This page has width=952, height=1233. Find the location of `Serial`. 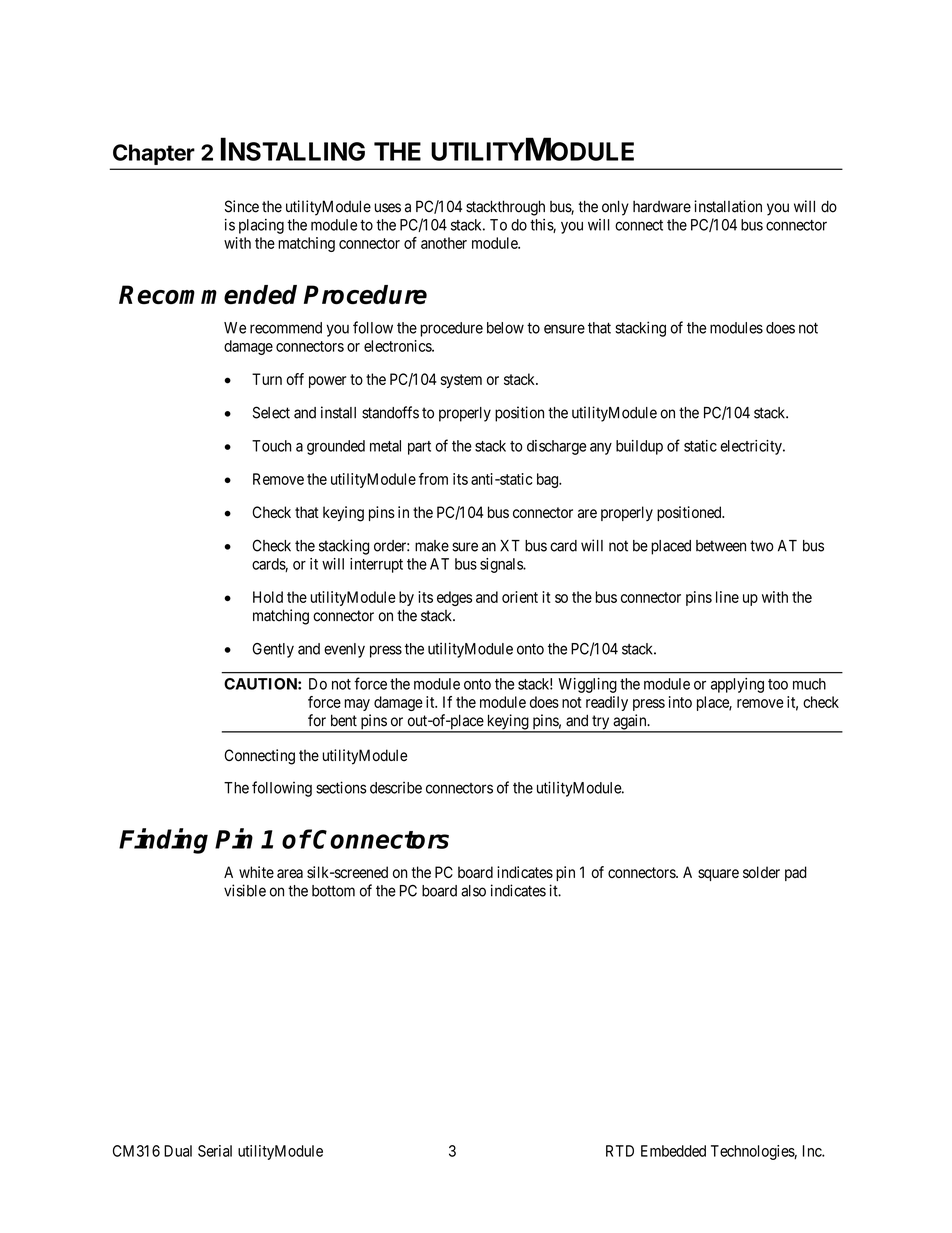

Serial is located at coordinates (215, 1151).
